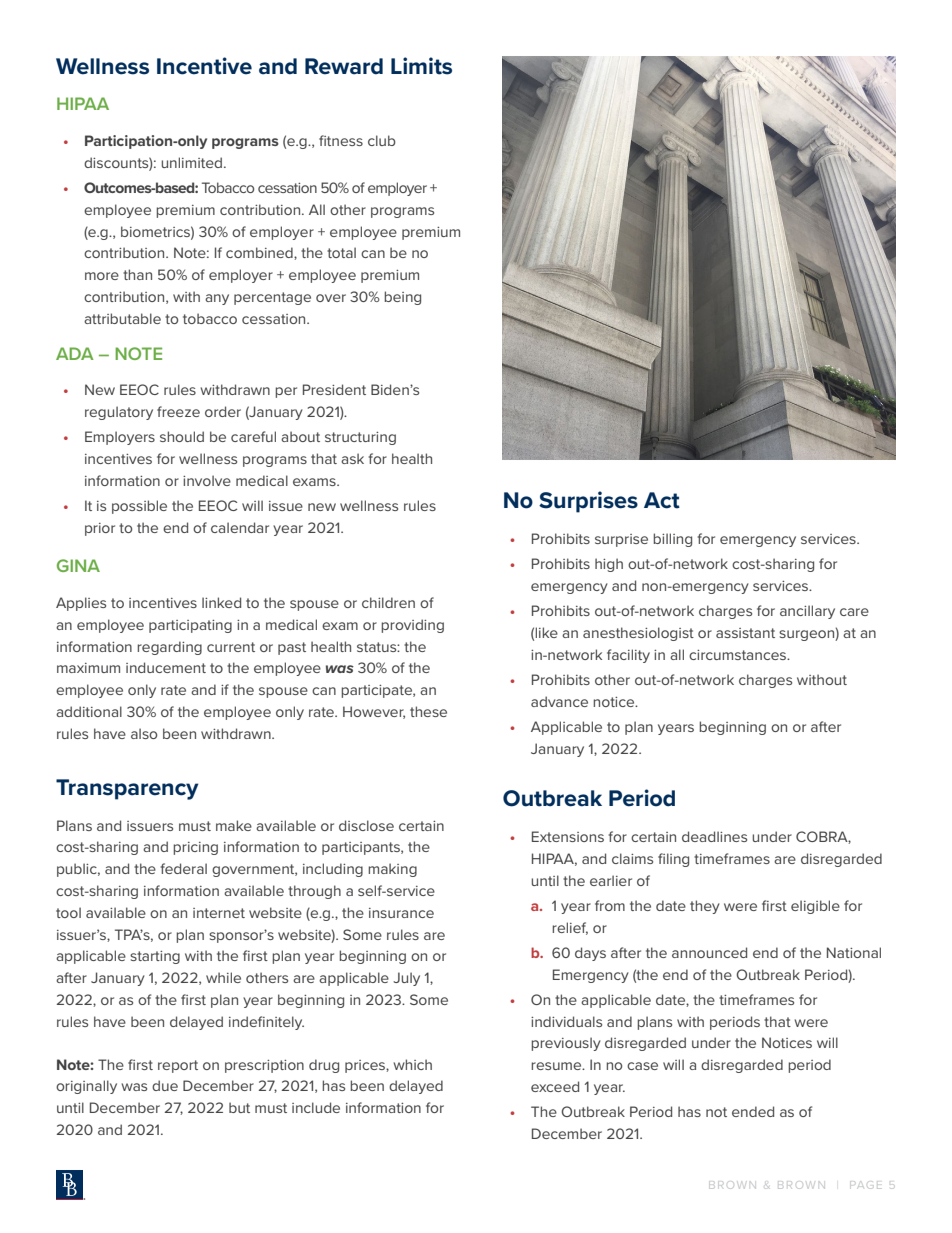 The width and height of the screenshot is (952, 1233). Describe the element at coordinates (421, 66) in the screenshot. I see `Limits` at that location.
